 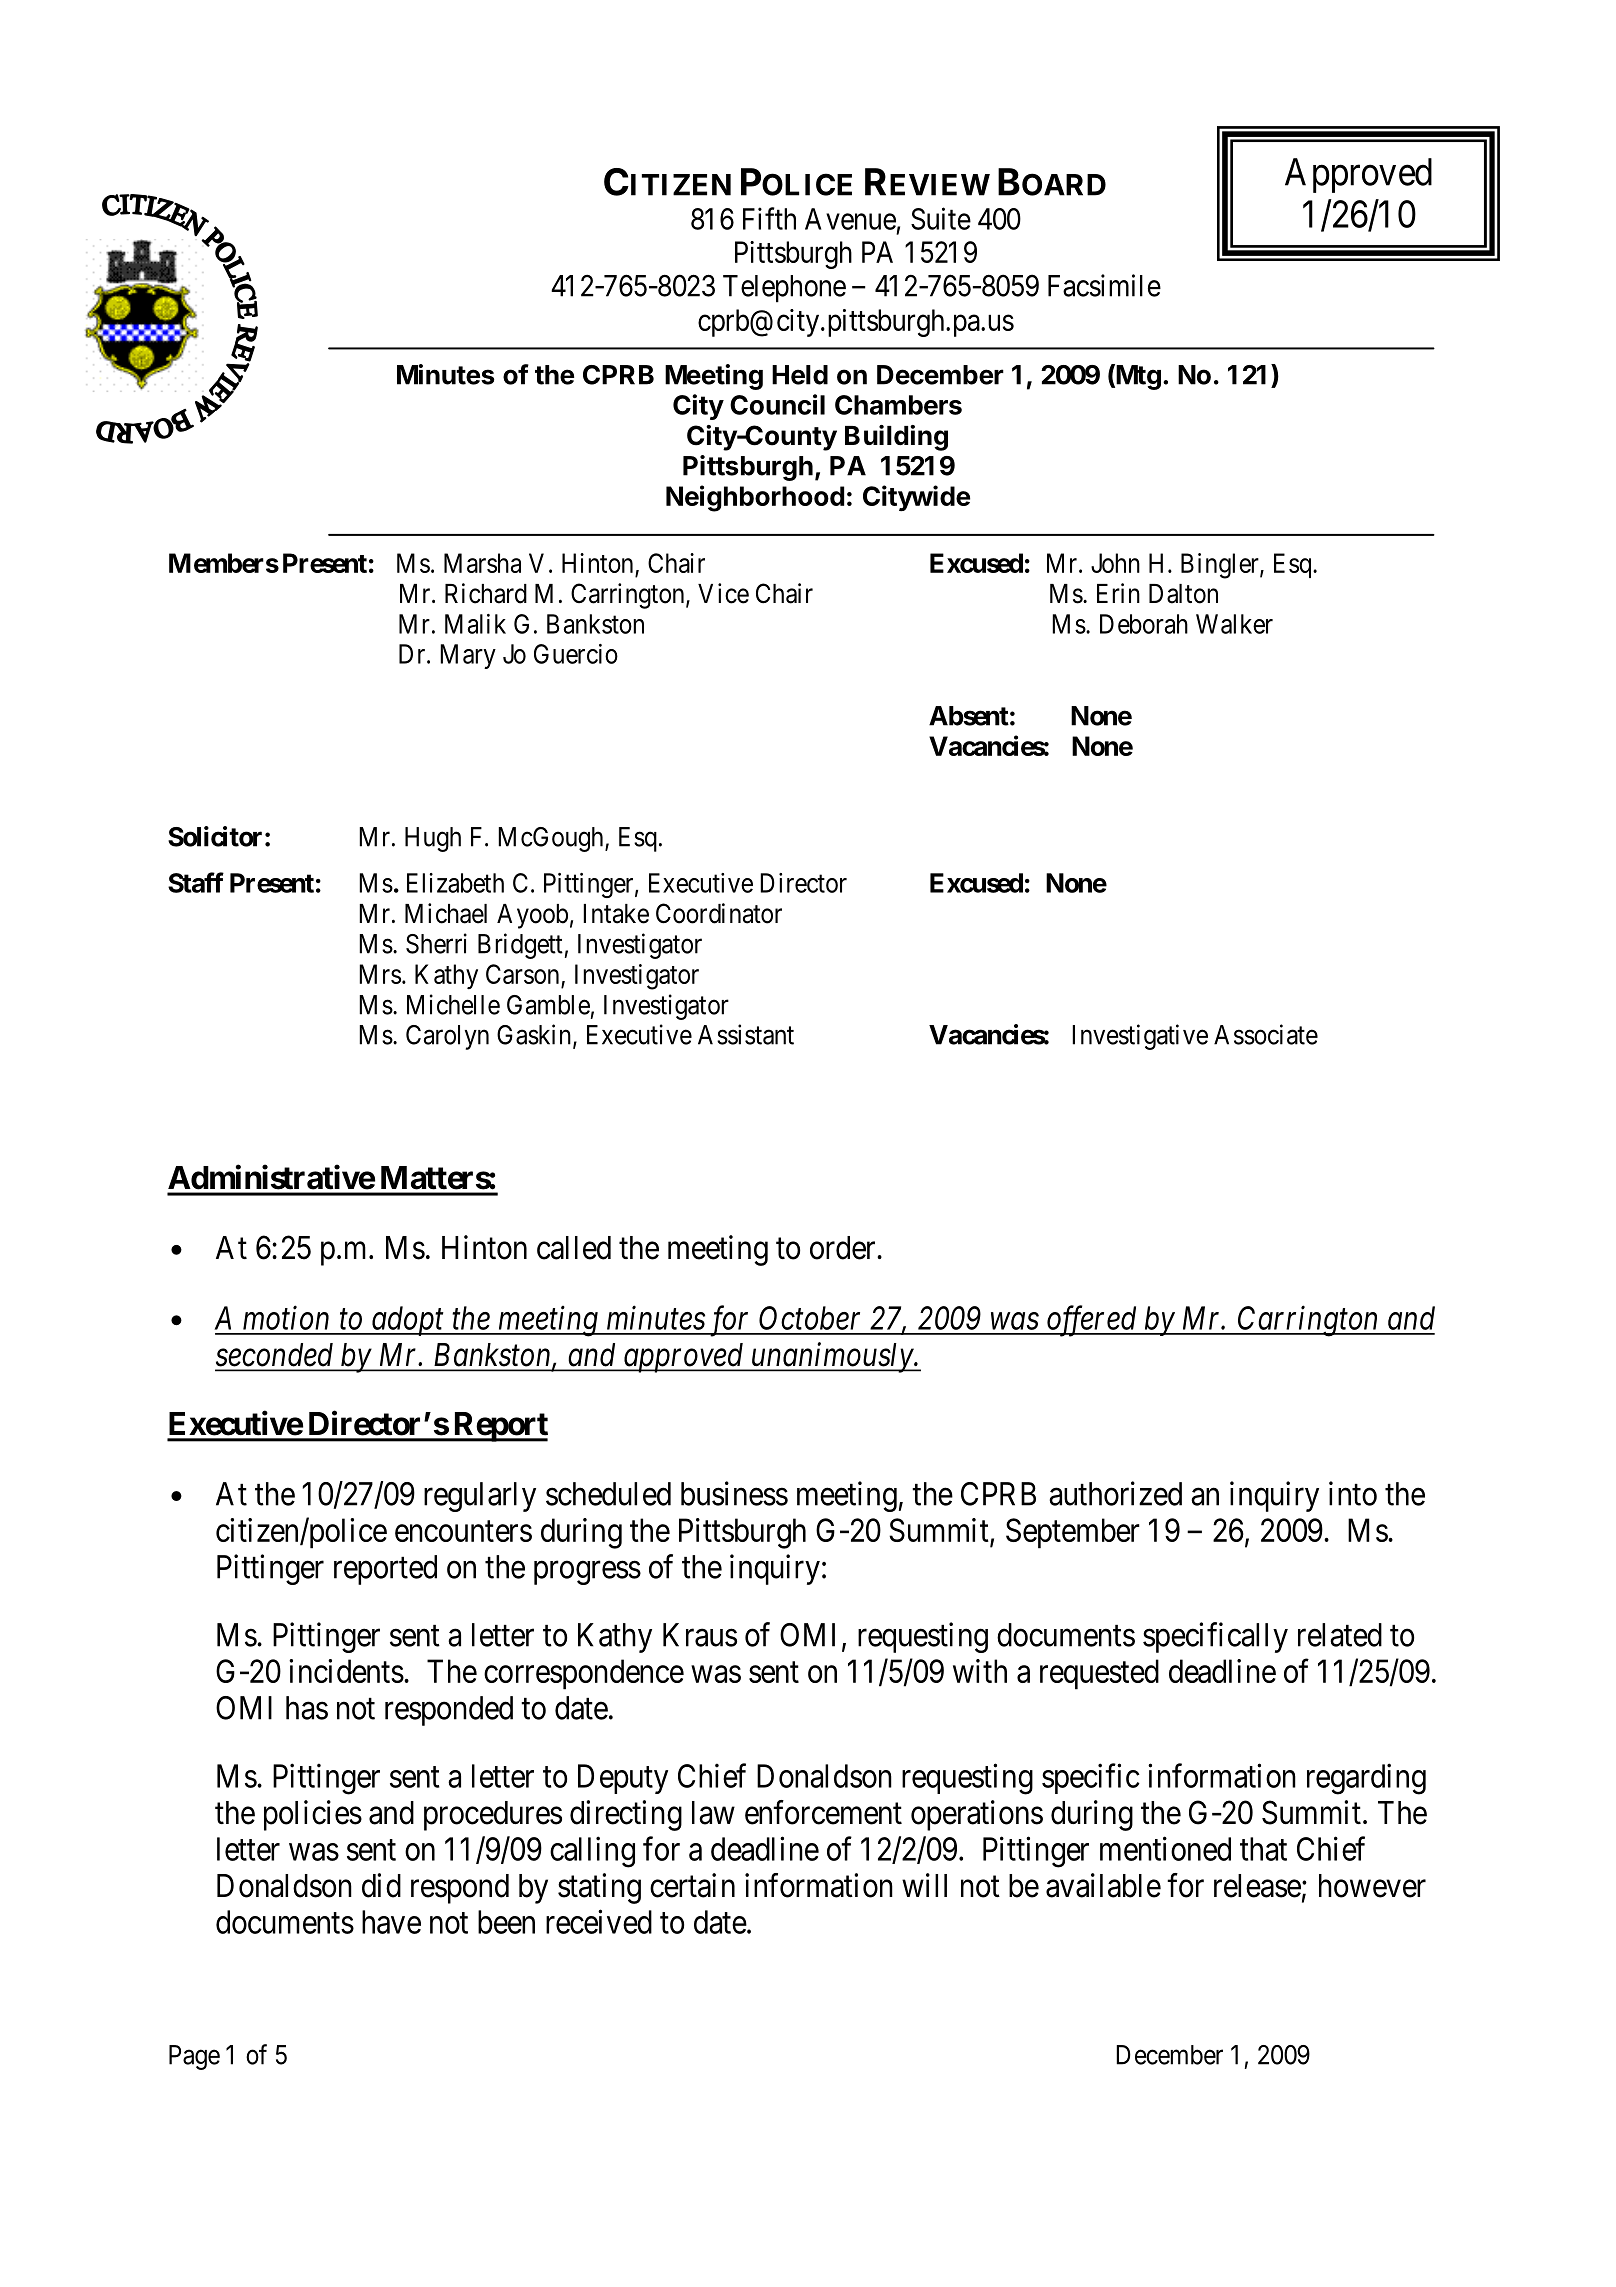 I want to click on Telephone, so click(x=784, y=289).
